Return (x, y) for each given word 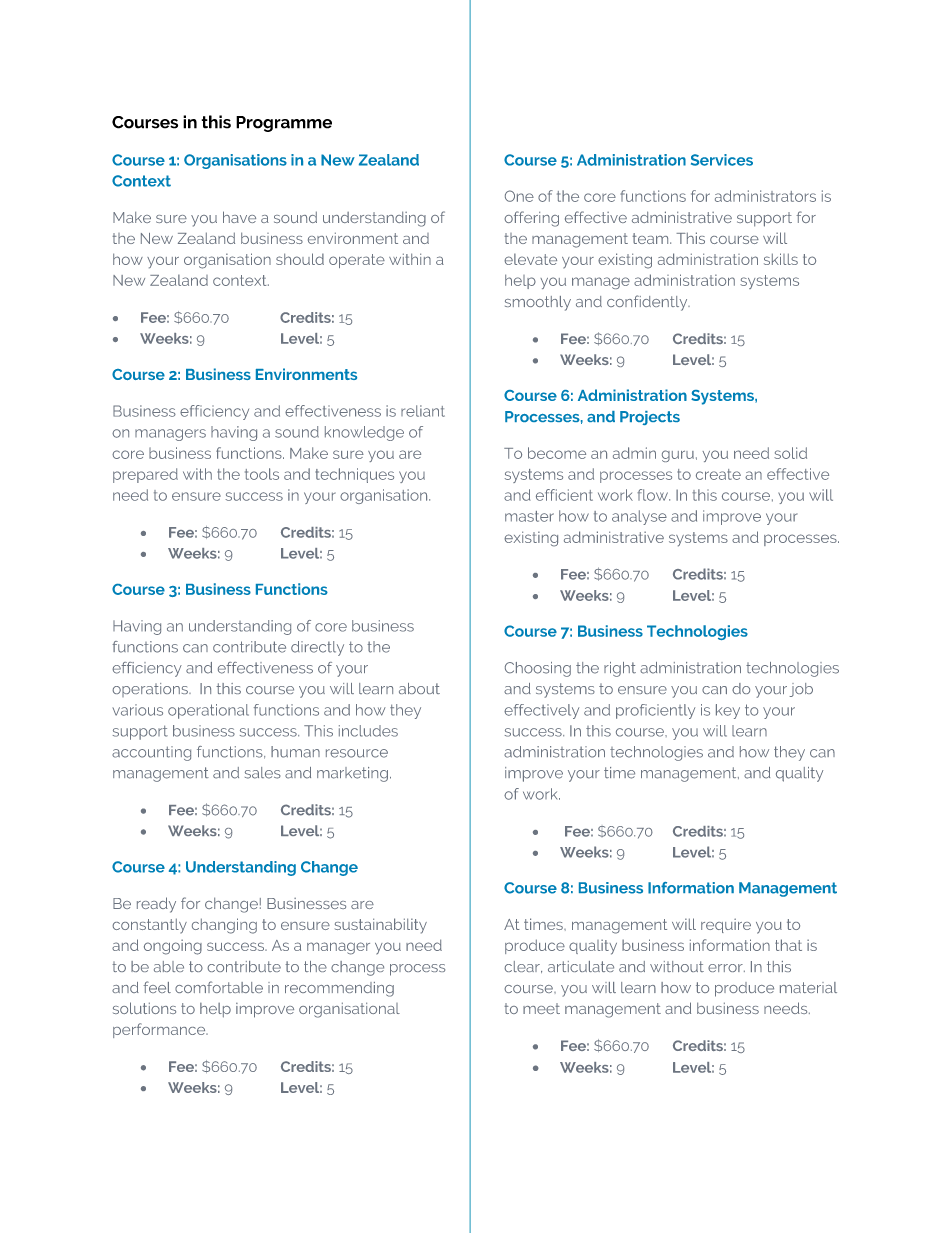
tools (262, 474)
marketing (352, 774)
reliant (423, 411)
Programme (284, 124)
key (728, 711)
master (529, 516)
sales (263, 773)
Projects (650, 418)
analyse (639, 517)
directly (317, 648)
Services (722, 160)
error (726, 968)
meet (541, 1008)
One (519, 196)
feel (157, 987)
